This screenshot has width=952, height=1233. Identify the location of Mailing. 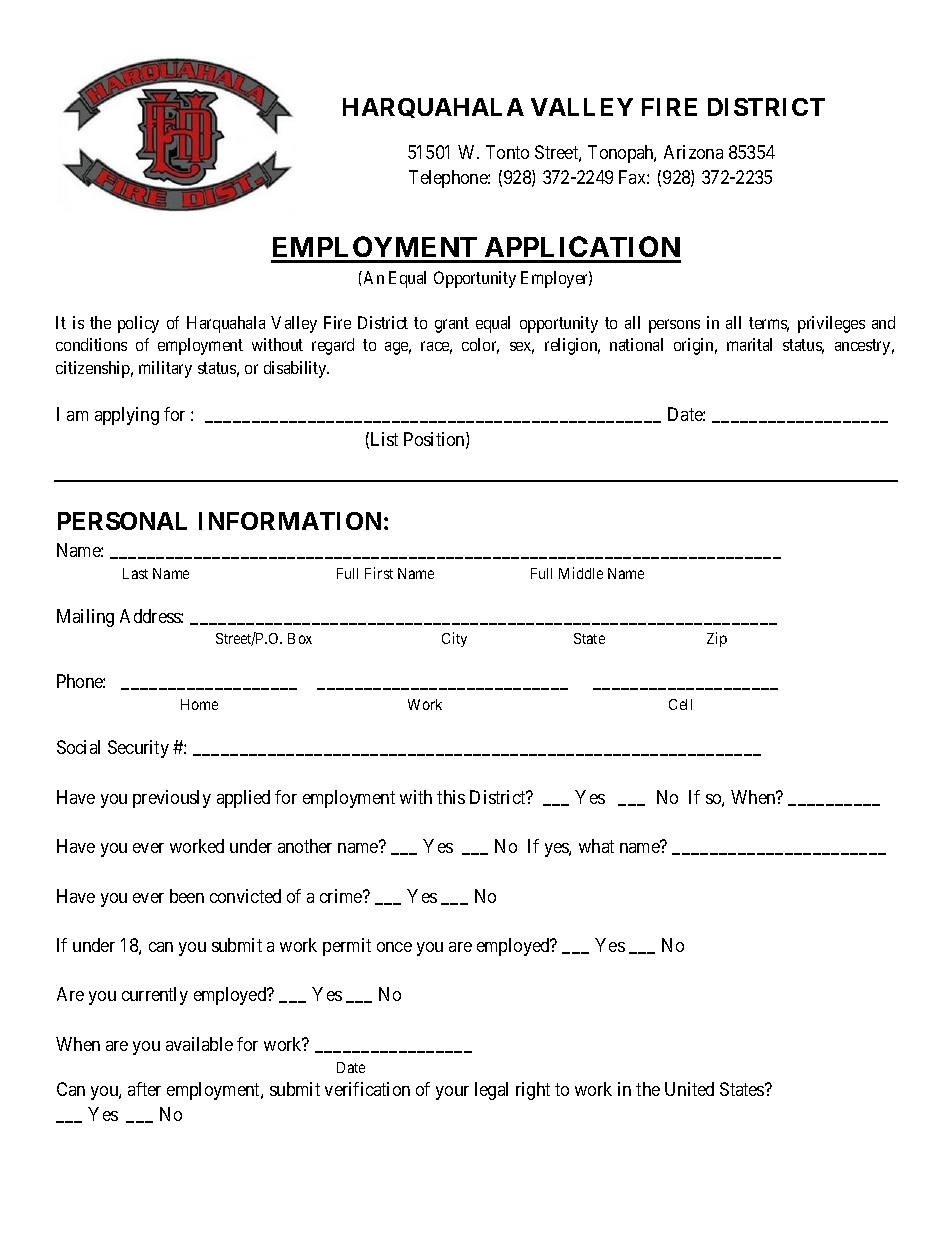
(85, 618).
